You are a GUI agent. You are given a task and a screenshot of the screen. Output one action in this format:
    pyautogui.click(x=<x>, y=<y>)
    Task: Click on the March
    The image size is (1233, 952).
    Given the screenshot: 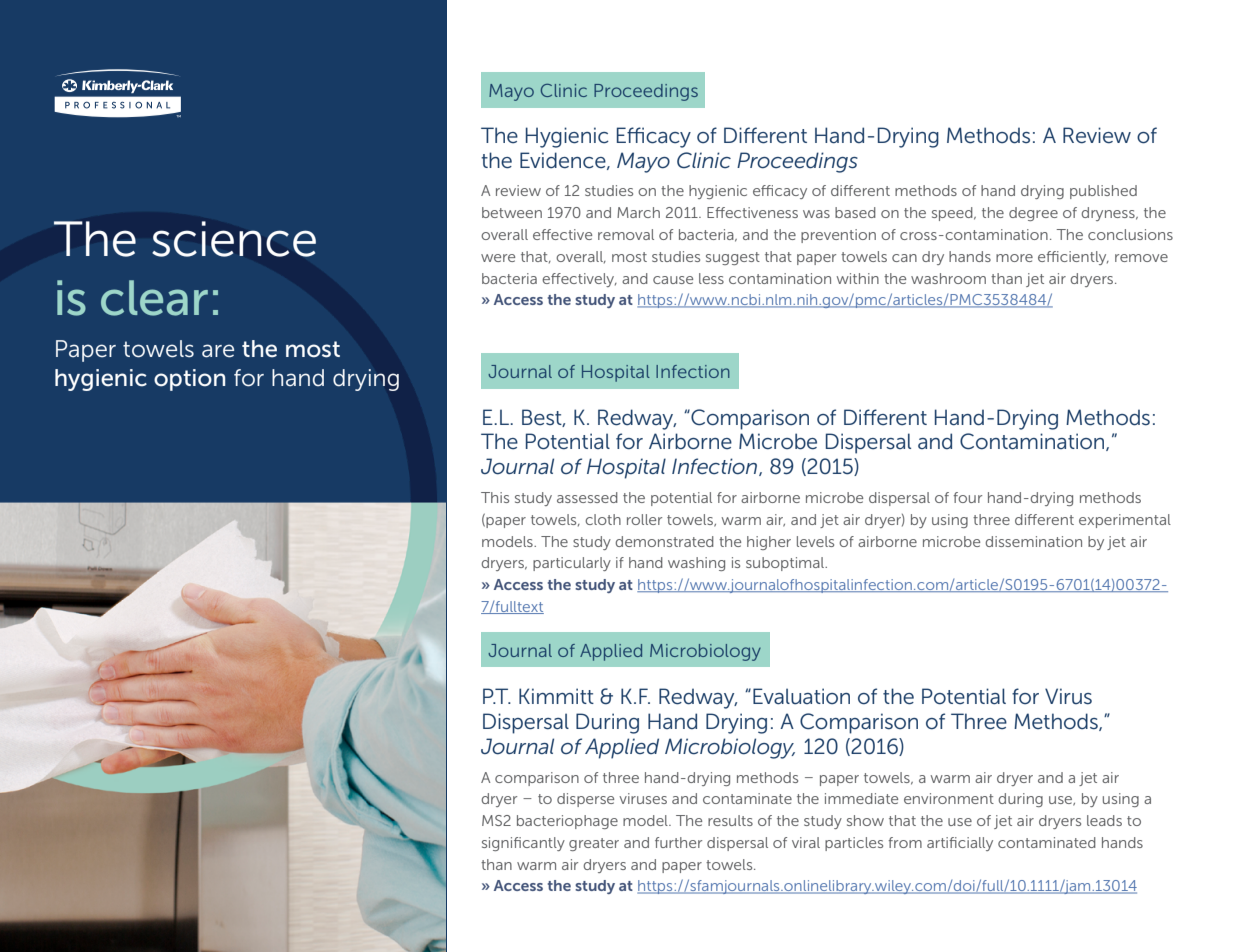 What is the action you would take?
    pyautogui.click(x=638, y=212)
